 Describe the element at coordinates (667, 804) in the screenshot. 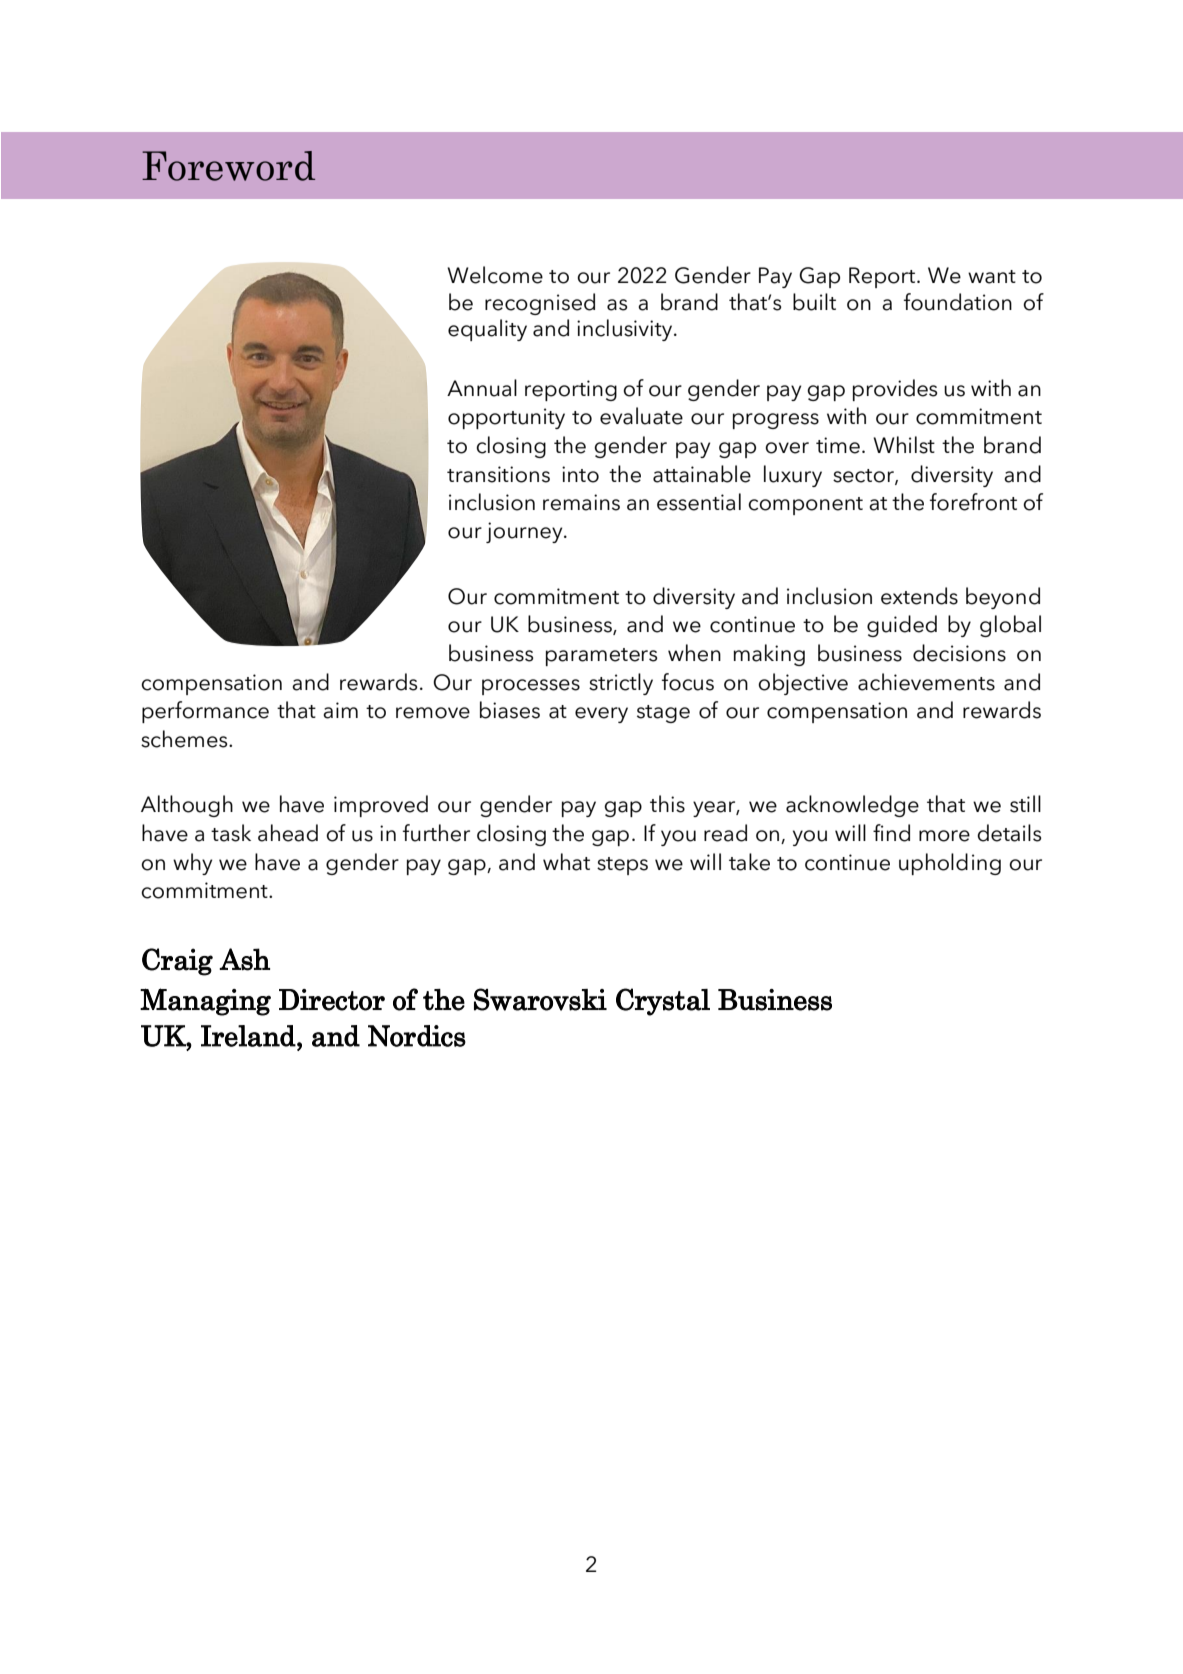

I see `this` at that location.
